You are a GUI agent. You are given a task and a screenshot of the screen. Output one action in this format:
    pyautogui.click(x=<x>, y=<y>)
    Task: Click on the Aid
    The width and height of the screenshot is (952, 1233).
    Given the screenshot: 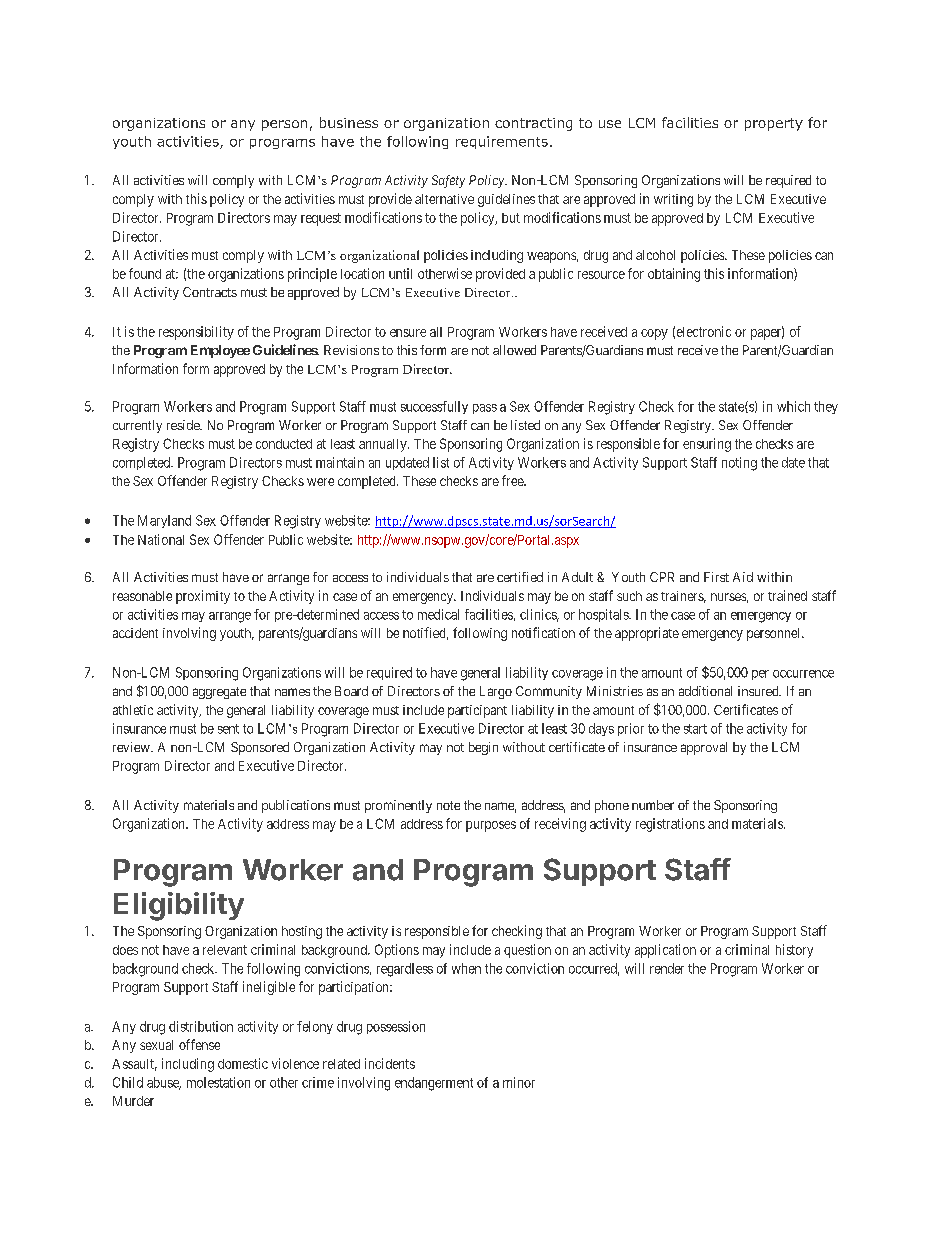 What is the action you would take?
    pyautogui.click(x=743, y=577)
